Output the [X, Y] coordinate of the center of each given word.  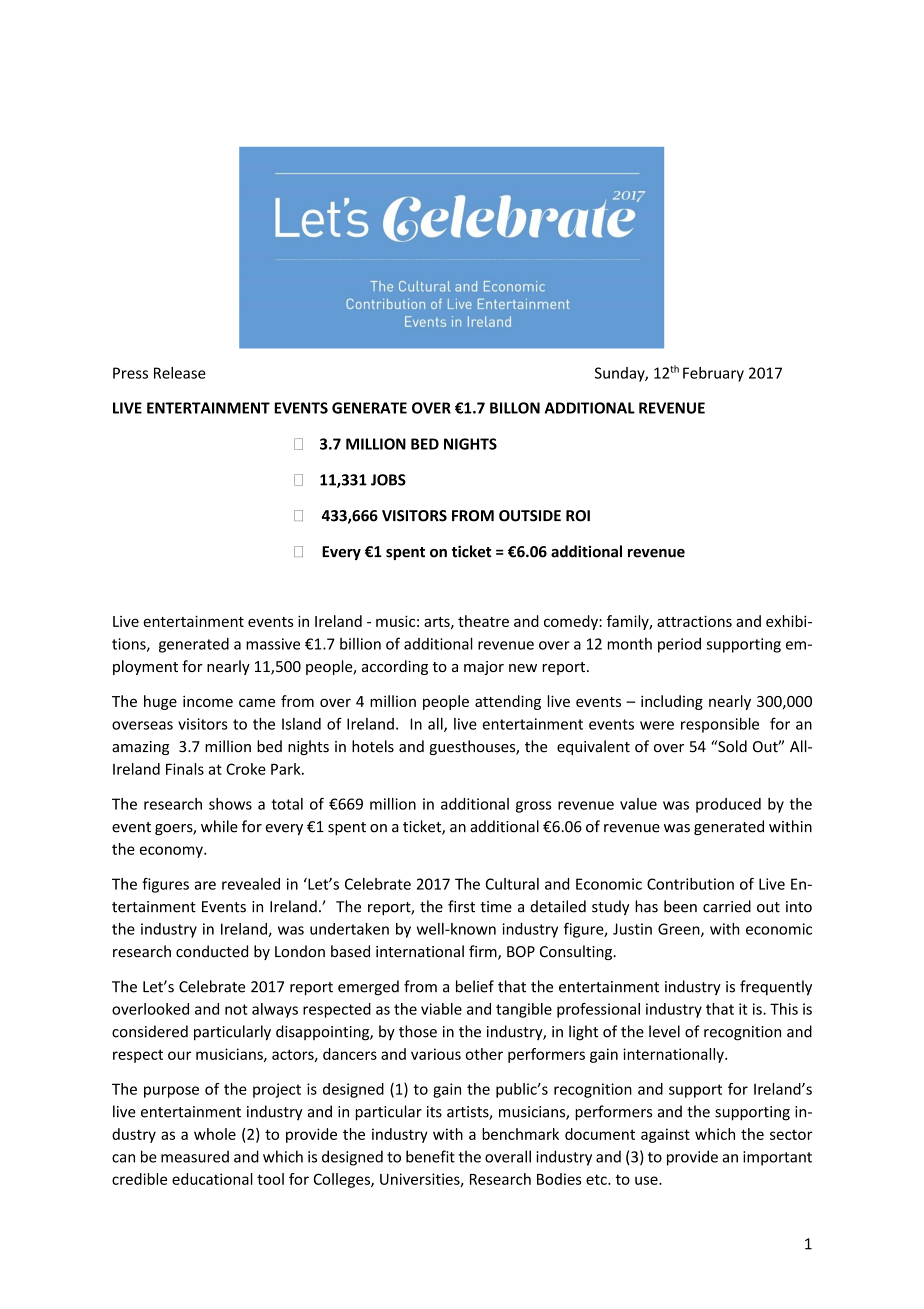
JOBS [388, 480]
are [205, 885]
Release [180, 373]
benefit [430, 1156]
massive [273, 644]
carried [727, 906]
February [713, 374]
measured [195, 1156]
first [461, 906]
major [484, 668]
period [679, 645]
